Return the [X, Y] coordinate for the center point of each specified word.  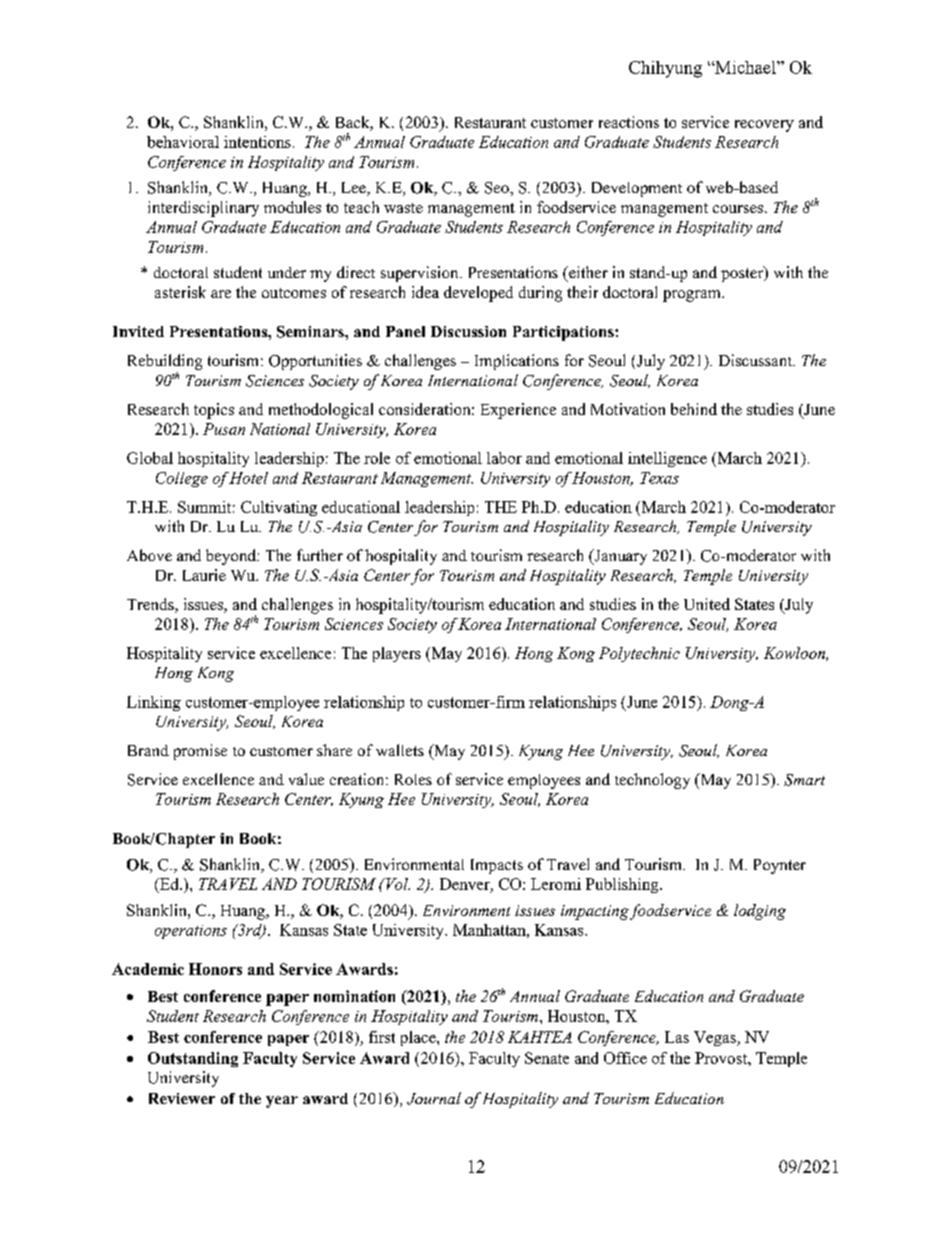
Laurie [204, 575]
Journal [434, 1098]
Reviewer [182, 1098]
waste [403, 208]
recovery [764, 126]
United [707, 604]
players [397, 654]
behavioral [183, 142]
